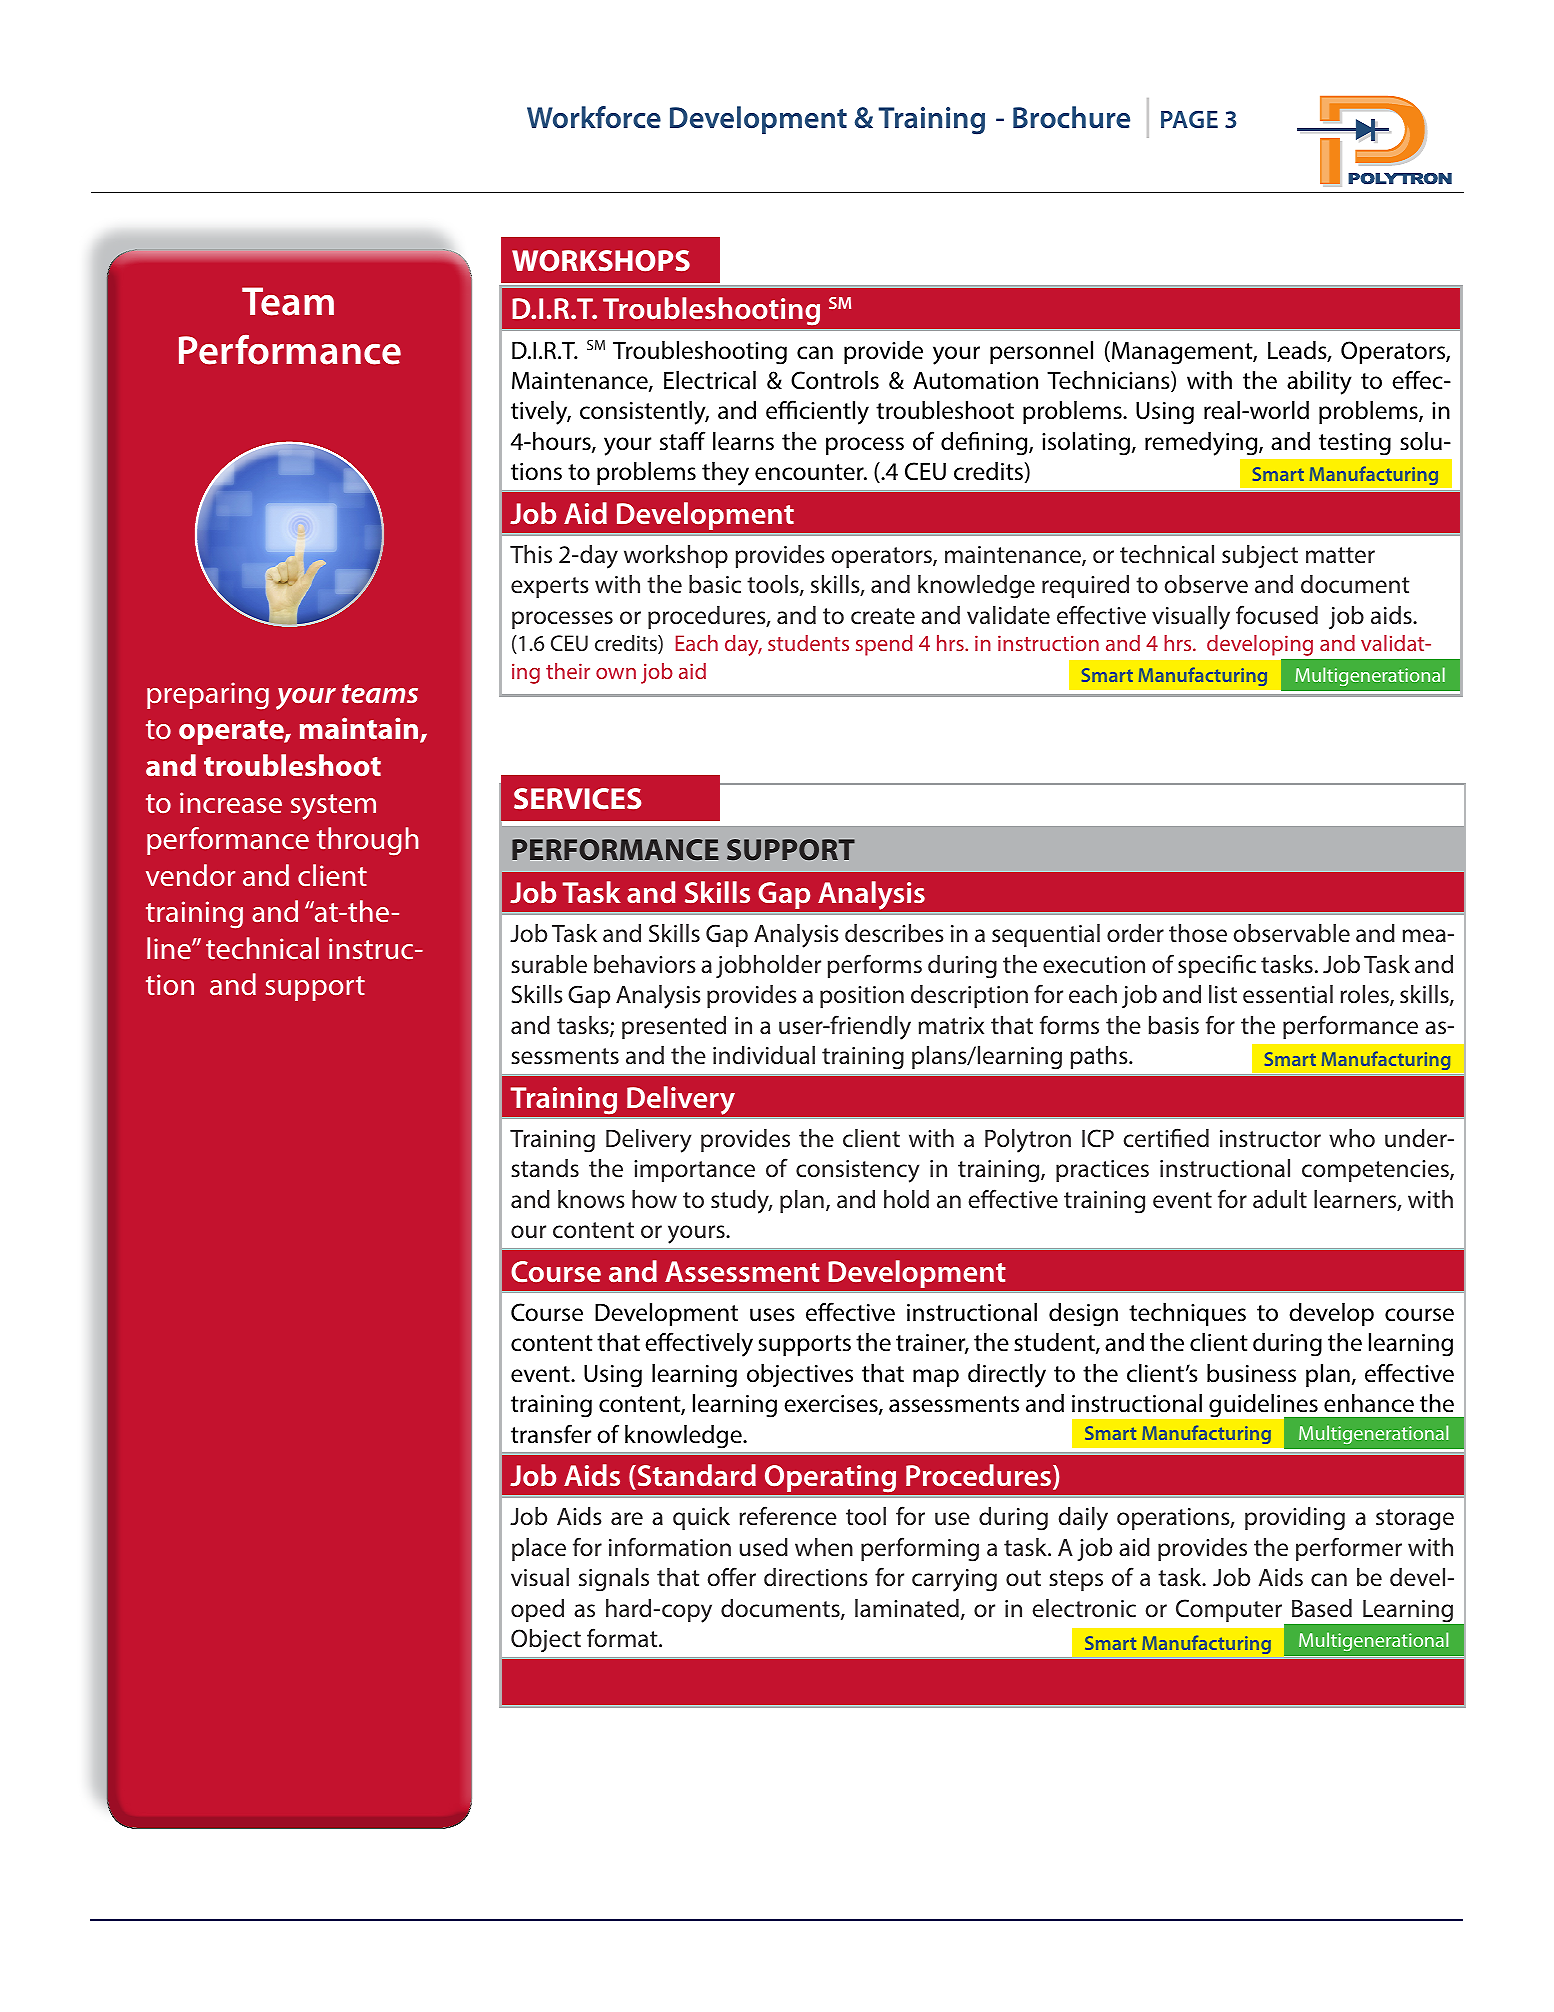 This image has width=1554, height=2012. What do you see at coordinates (367, 841) in the image?
I see `through` at bounding box center [367, 841].
